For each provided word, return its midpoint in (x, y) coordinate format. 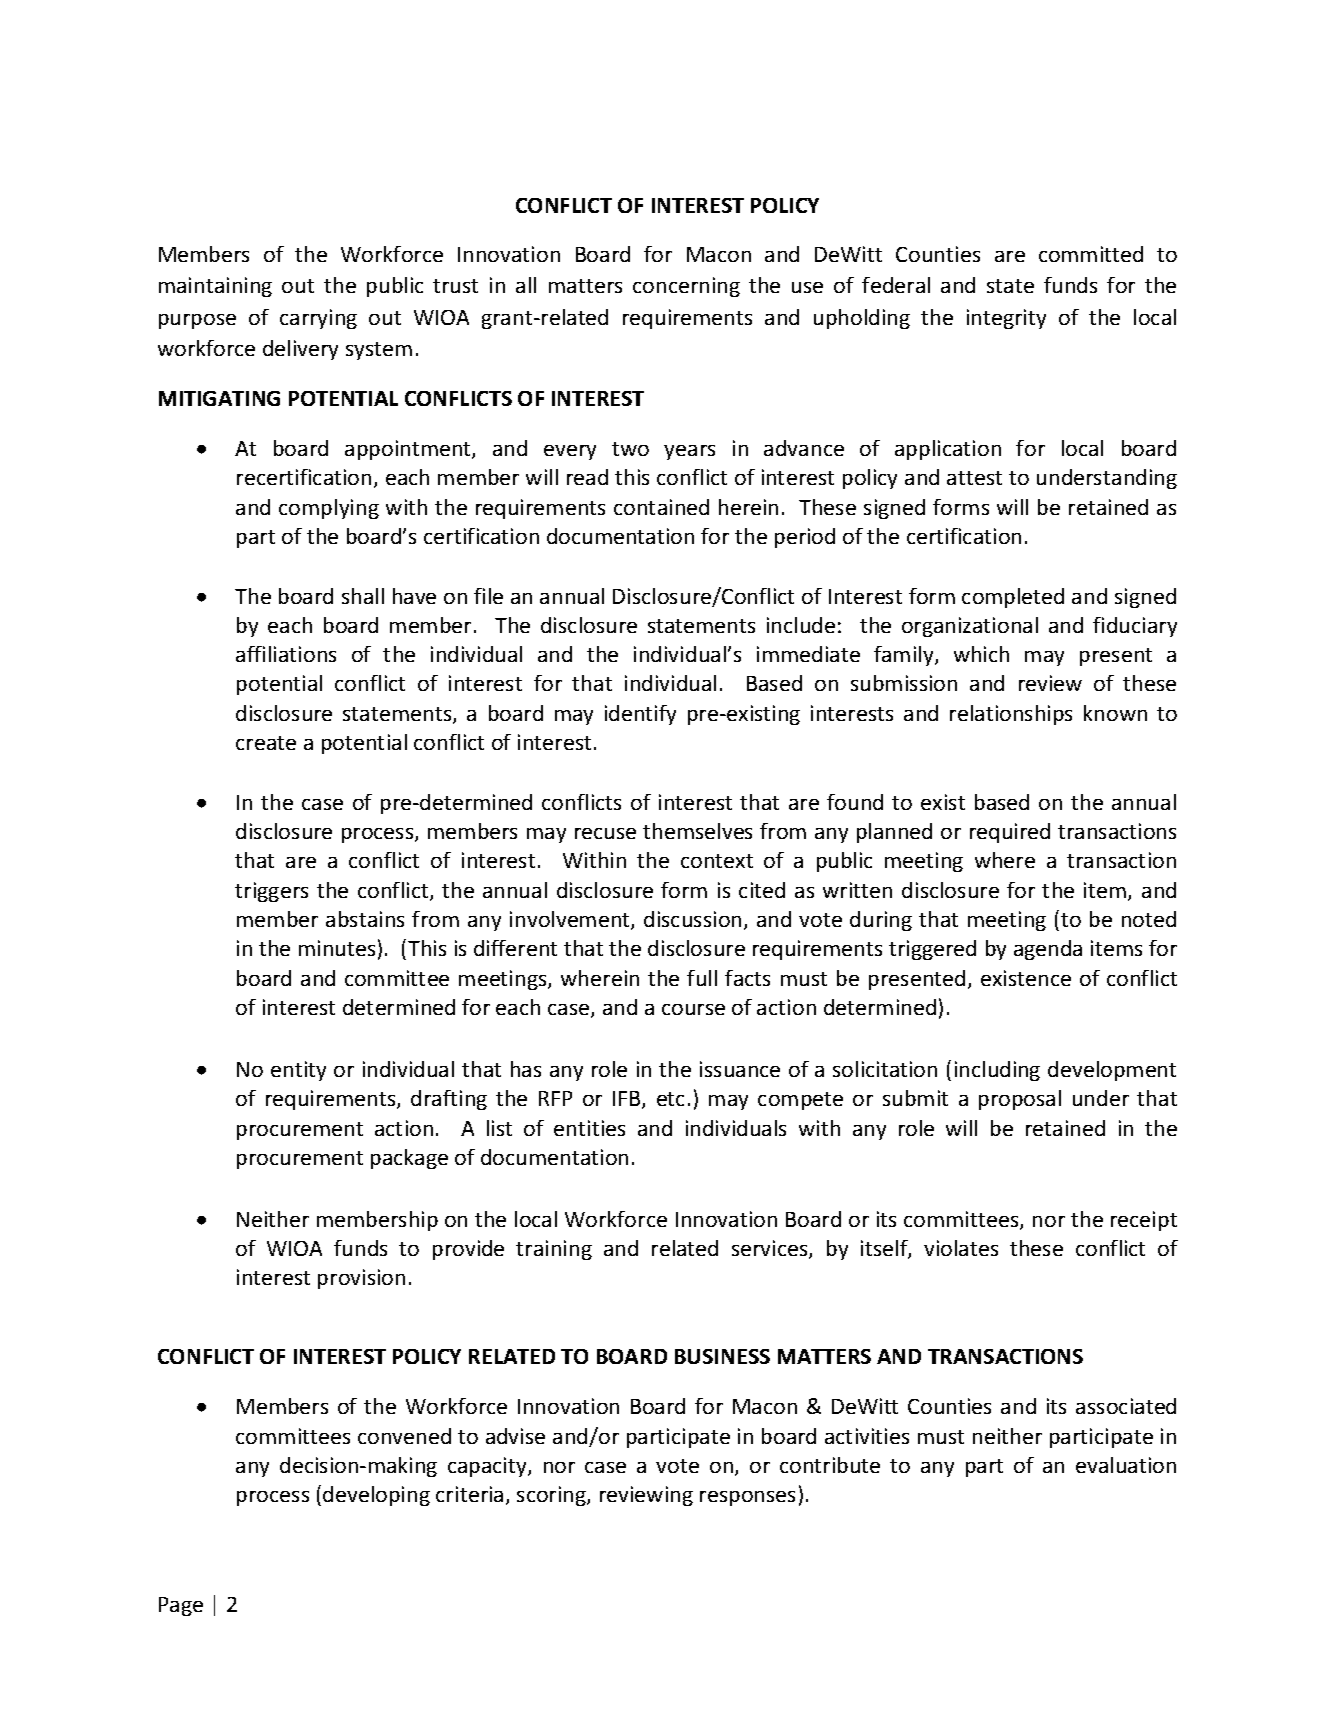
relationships (1011, 715)
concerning (686, 287)
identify (640, 715)
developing (376, 1496)
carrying (318, 319)
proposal (1020, 1100)
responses (747, 1498)
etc (670, 1099)
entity (298, 1071)
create (266, 743)
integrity (1006, 319)
